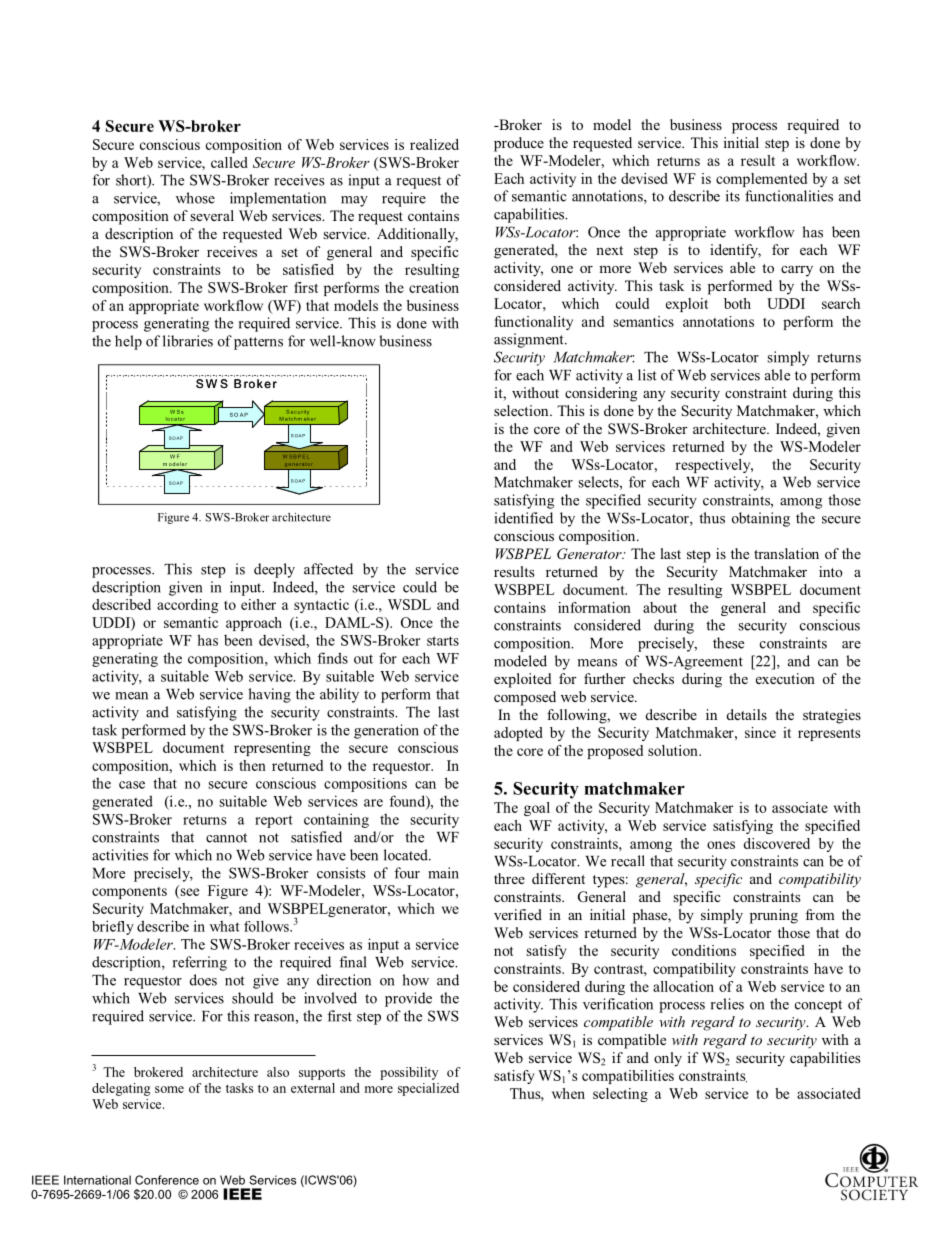  Describe the element at coordinates (761, 519) in the screenshot. I see `obtaining` at that location.
